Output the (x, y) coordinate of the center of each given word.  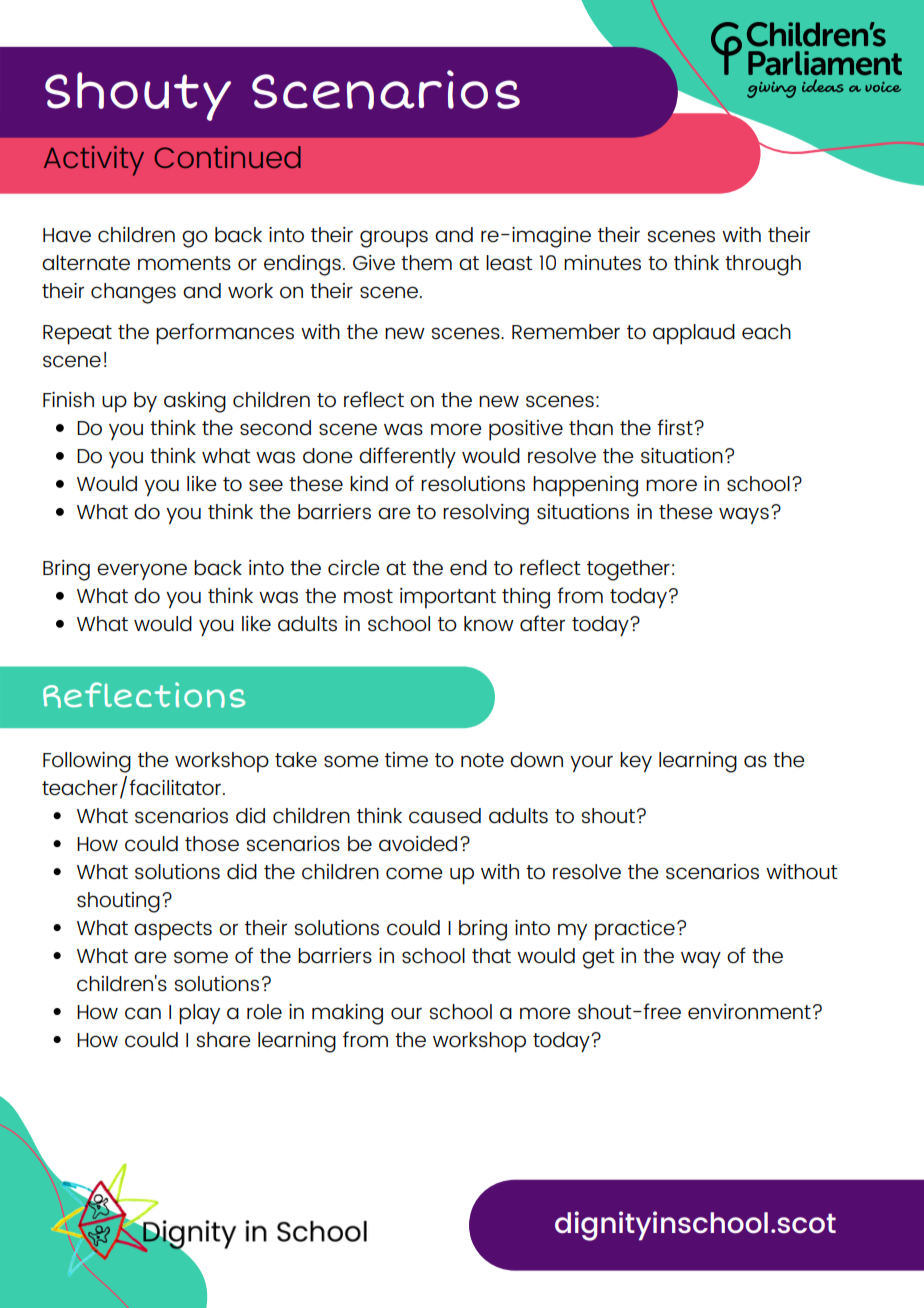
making (347, 1014)
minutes (602, 263)
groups (394, 239)
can (143, 1013)
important (448, 598)
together (628, 570)
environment (749, 1012)
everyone (142, 571)
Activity (94, 161)
